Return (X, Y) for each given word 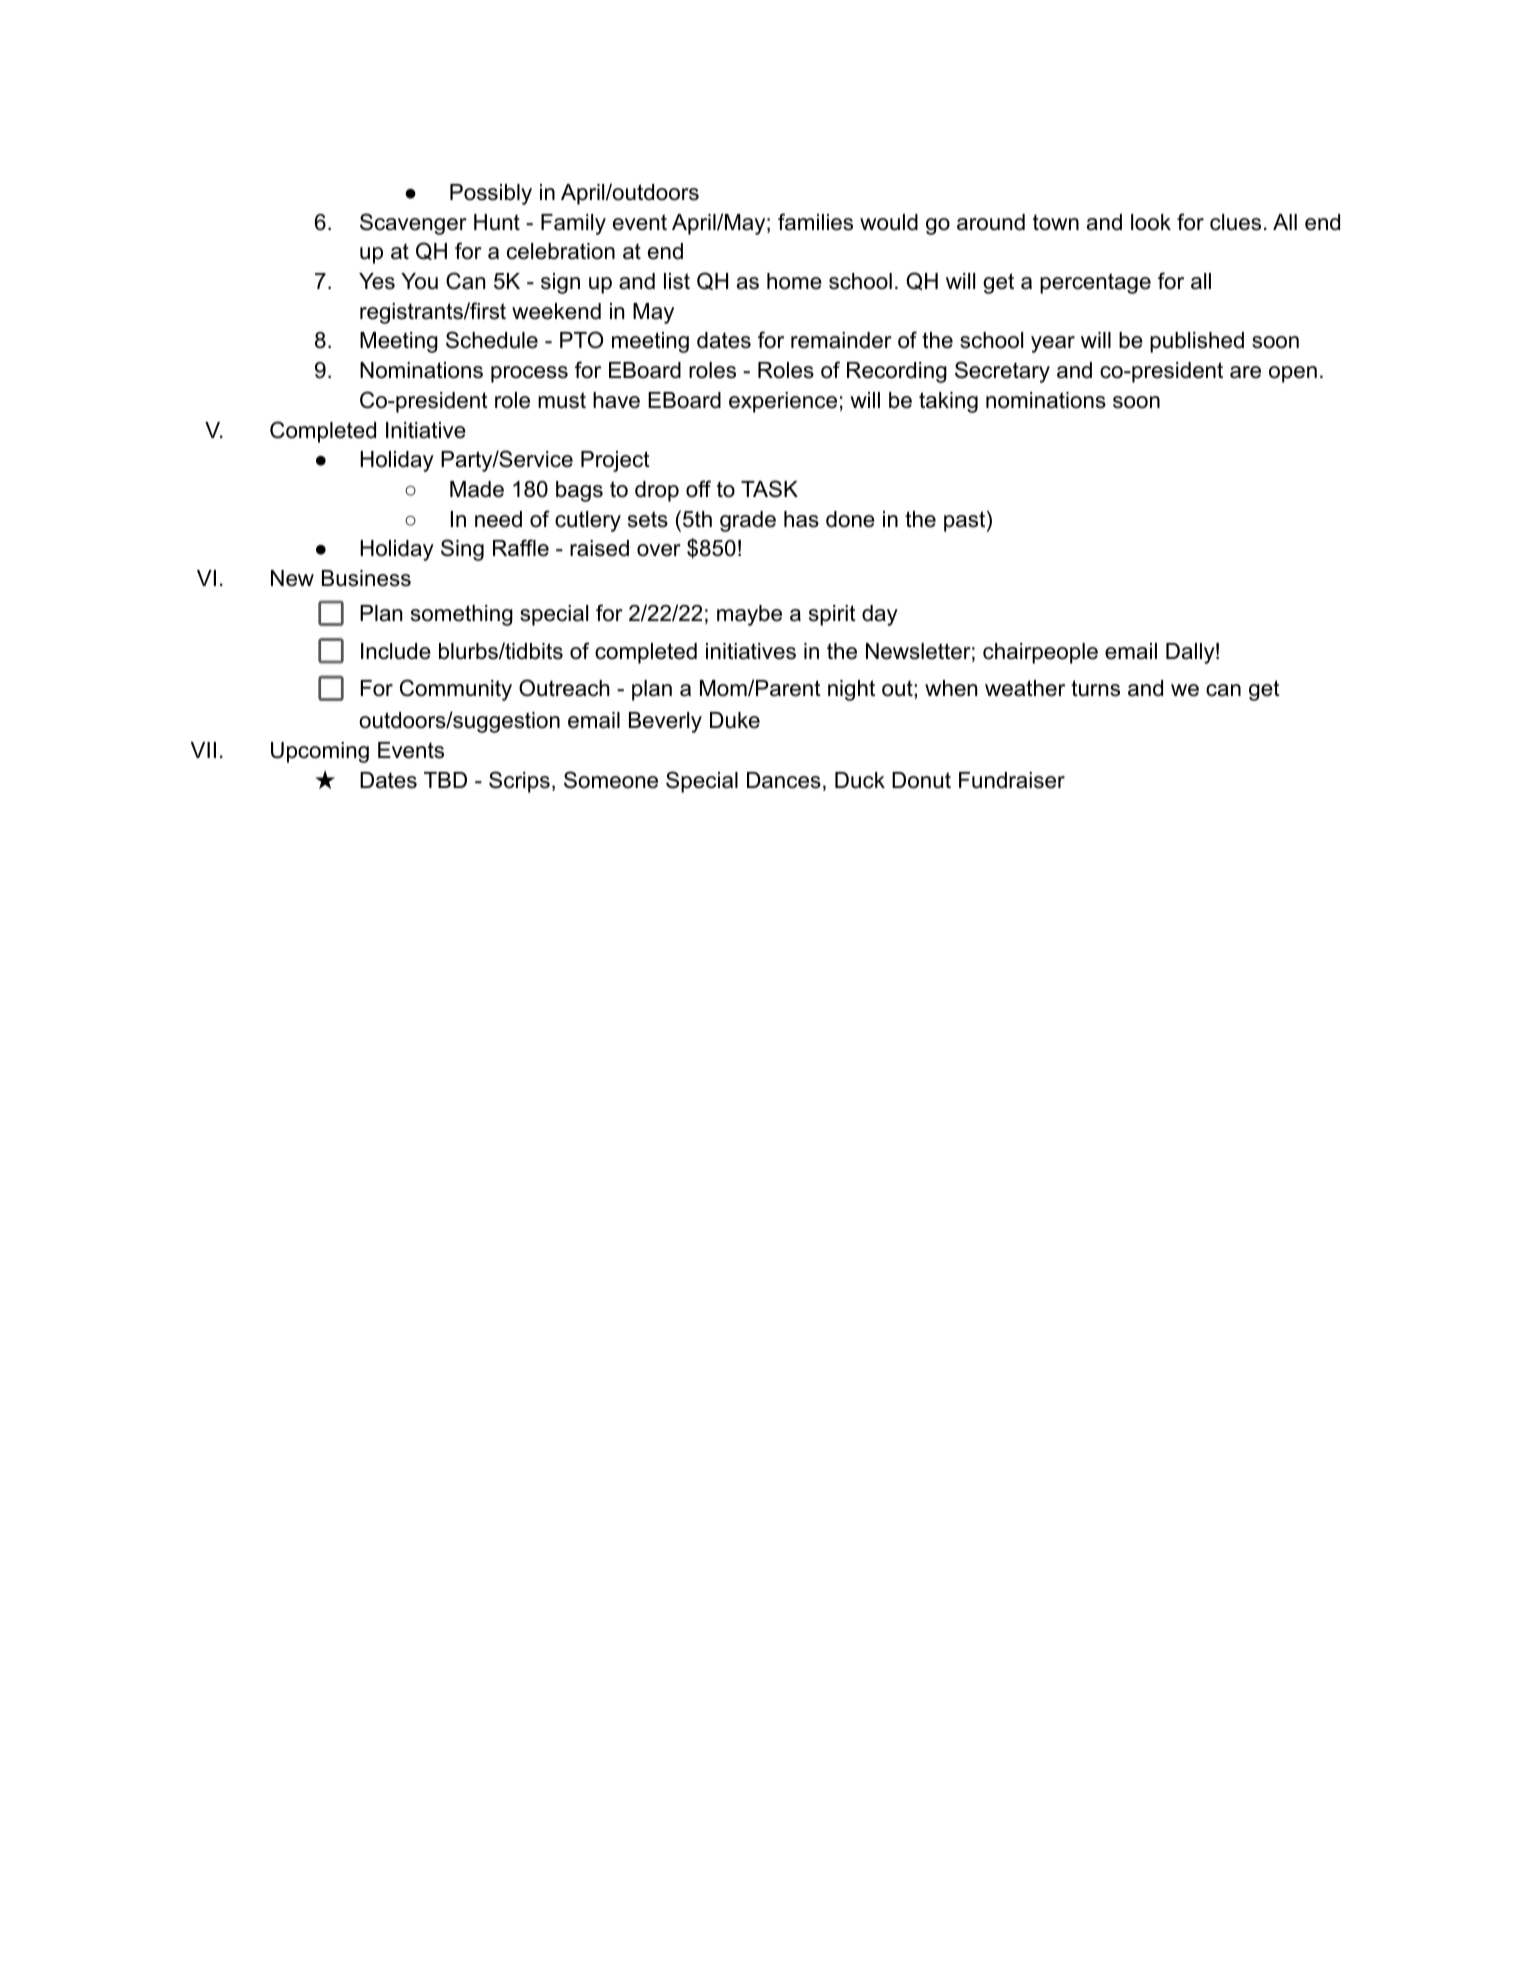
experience (783, 402)
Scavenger (413, 224)
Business (366, 578)
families (815, 222)
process (529, 374)
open (1293, 374)
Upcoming (320, 752)
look (1151, 222)
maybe (749, 615)
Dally (1190, 653)
